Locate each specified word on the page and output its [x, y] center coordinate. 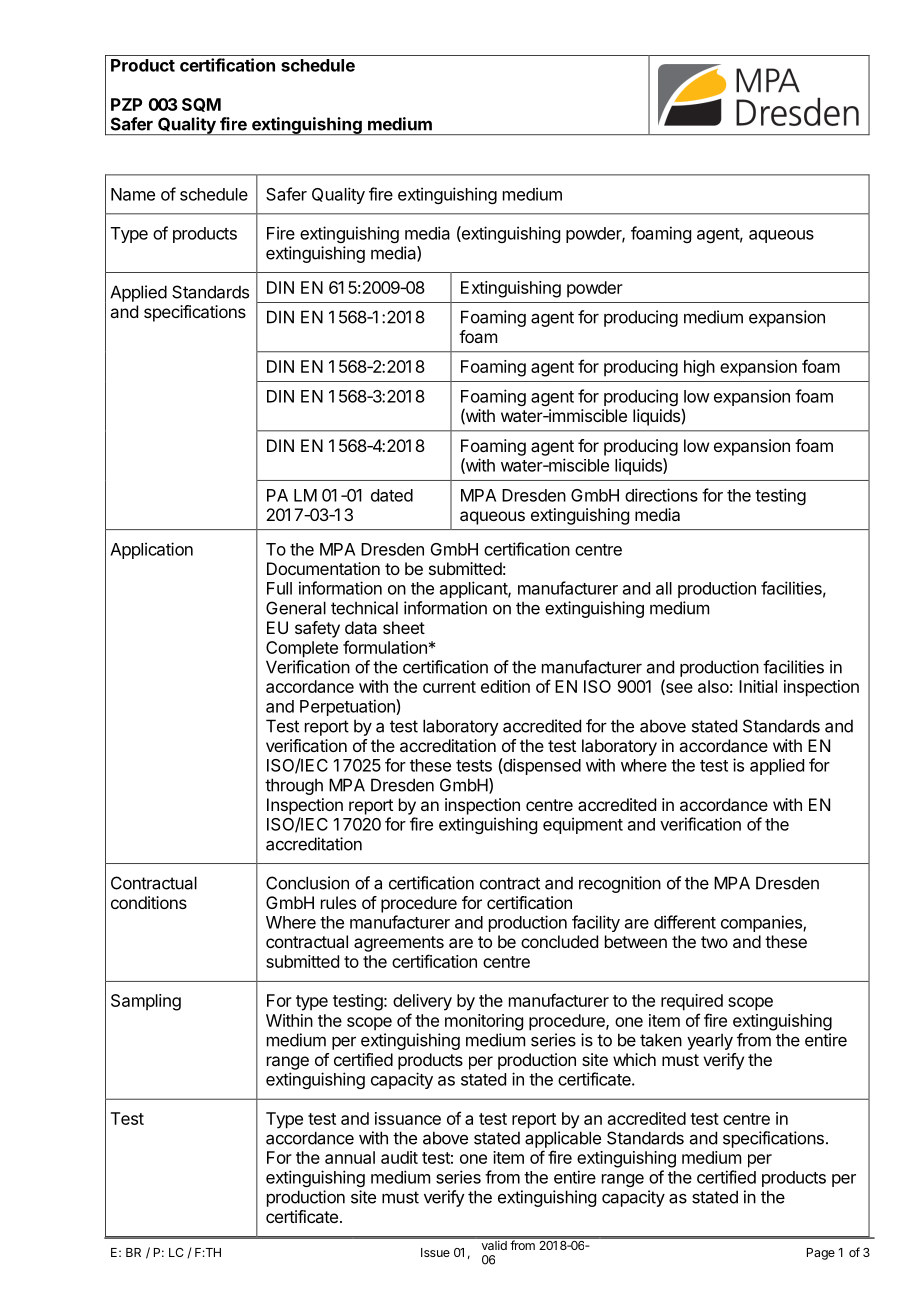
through [294, 786]
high [699, 368]
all [664, 588]
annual [350, 1157]
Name [133, 194]
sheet [404, 627]
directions [661, 495]
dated [392, 495]
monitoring [484, 1022]
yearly [710, 1041]
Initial [758, 686]
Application [151, 550]
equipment [583, 825]
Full [279, 588]
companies [762, 923]
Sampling [146, 1002]
